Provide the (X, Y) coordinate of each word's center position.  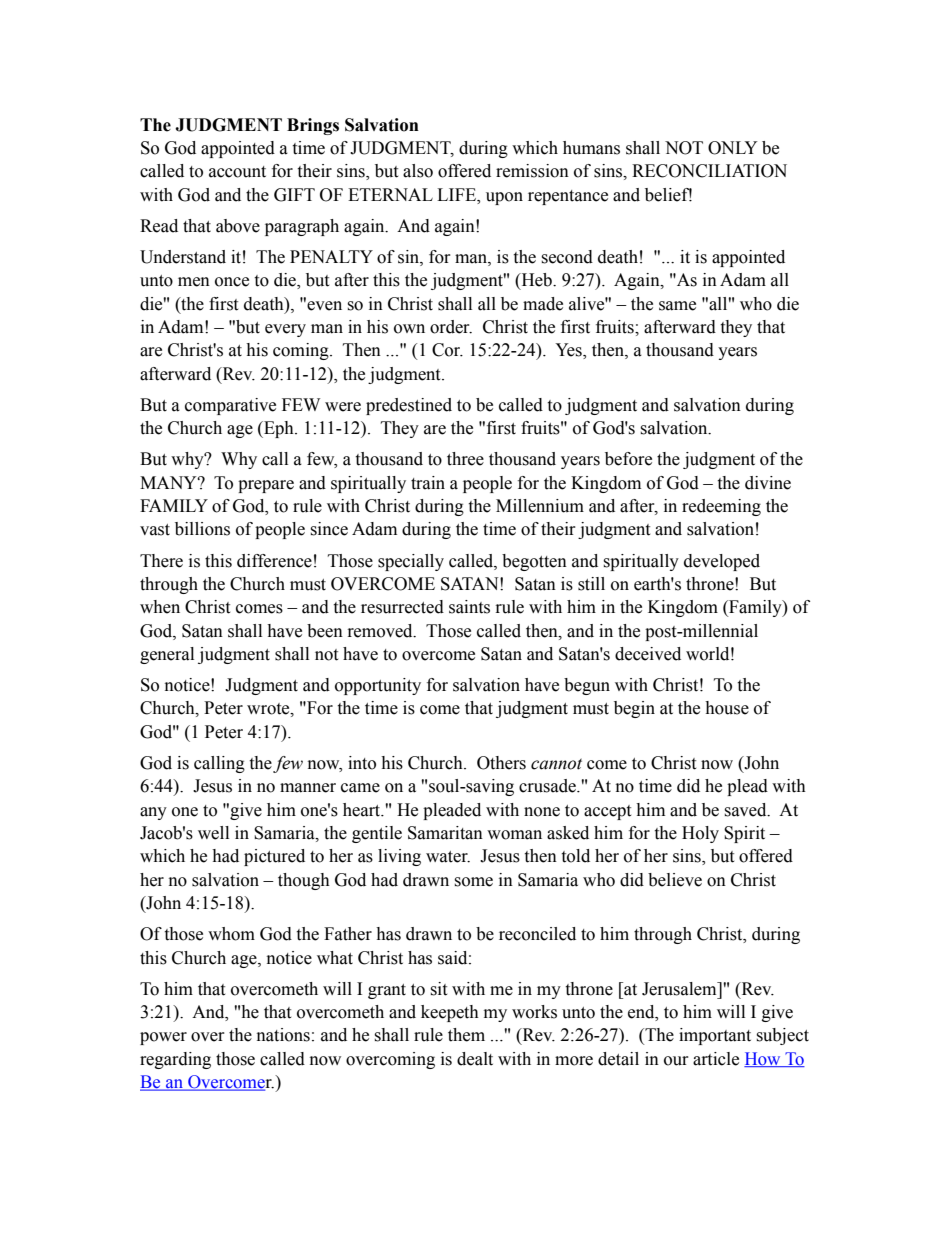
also (418, 171)
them (466, 1035)
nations (283, 1035)
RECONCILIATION (709, 171)
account (237, 172)
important (715, 1036)
